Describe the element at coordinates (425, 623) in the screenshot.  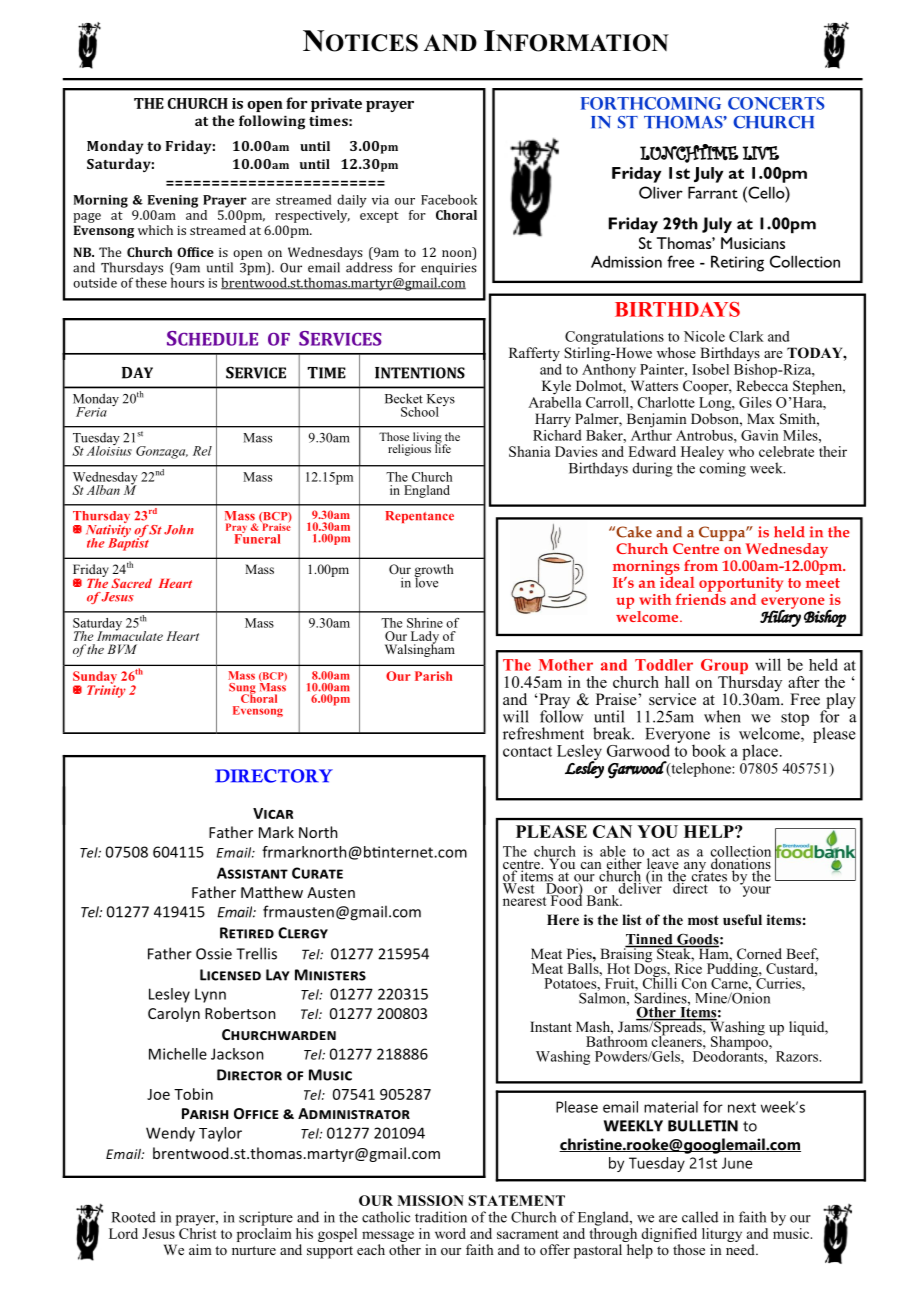
I see `Shrine` at that location.
